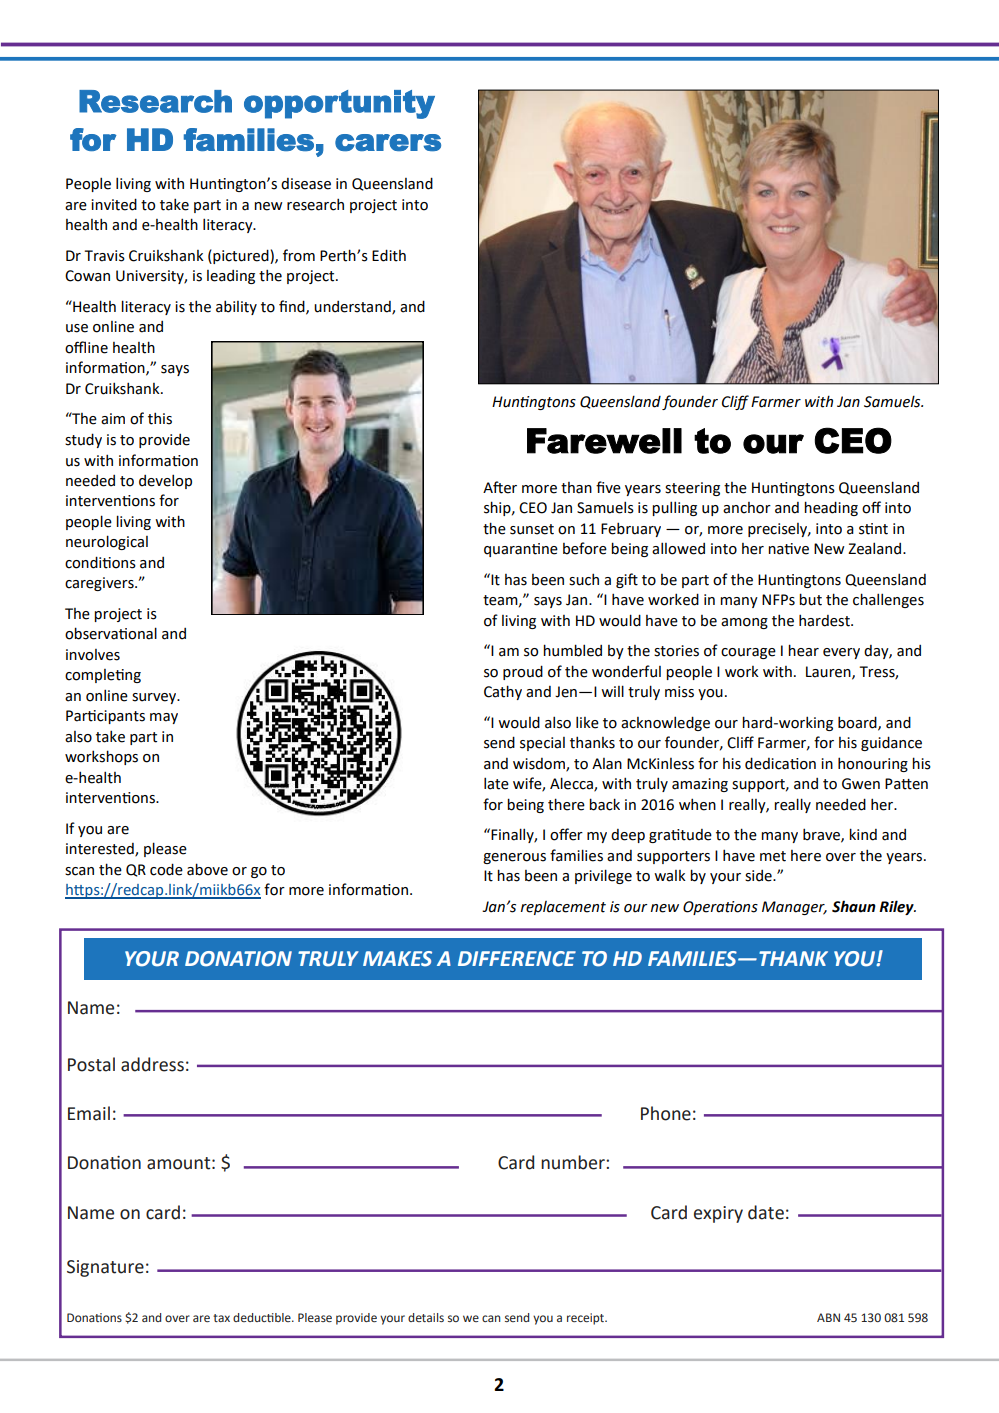 This screenshot has width=999, height=1413. I want to click on ABN, so click(828, 1317).
